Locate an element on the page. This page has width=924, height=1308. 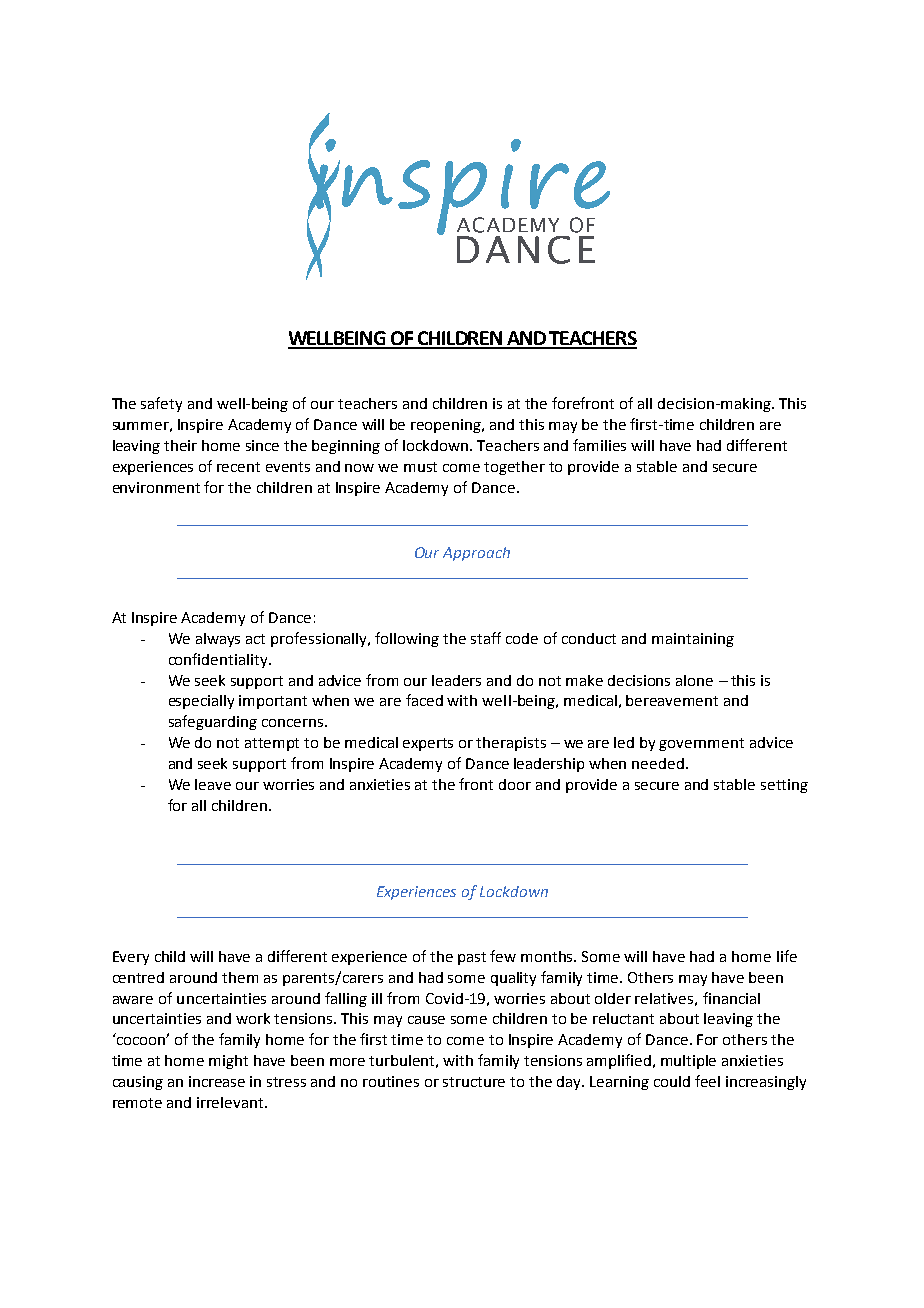
staff is located at coordinates (486, 638).
